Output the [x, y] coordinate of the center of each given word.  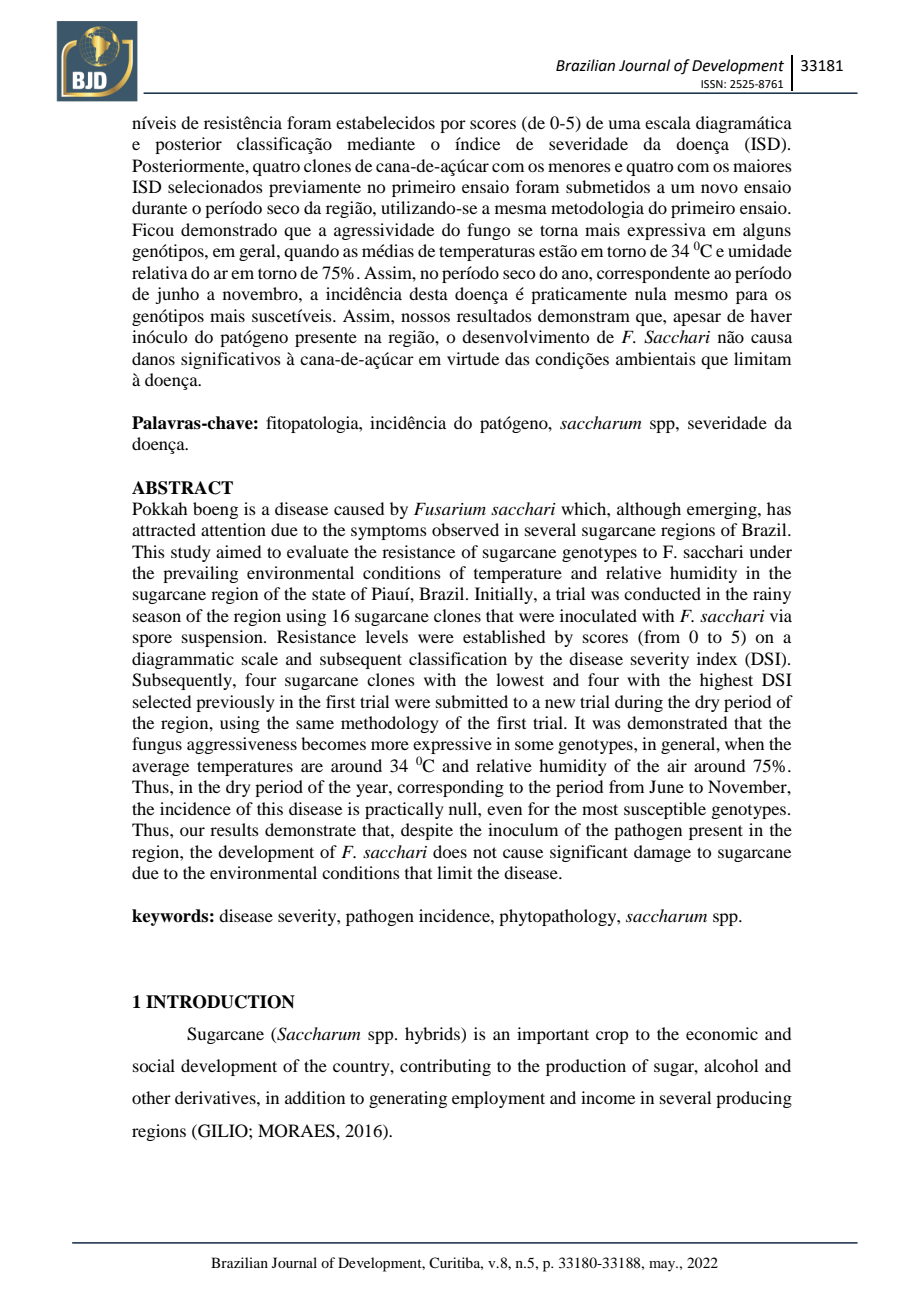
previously [235, 703]
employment [498, 1099]
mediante [381, 143]
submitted [472, 701]
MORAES [297, 1131]
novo [719, 188]
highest [726, 681]
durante [159, 207]
